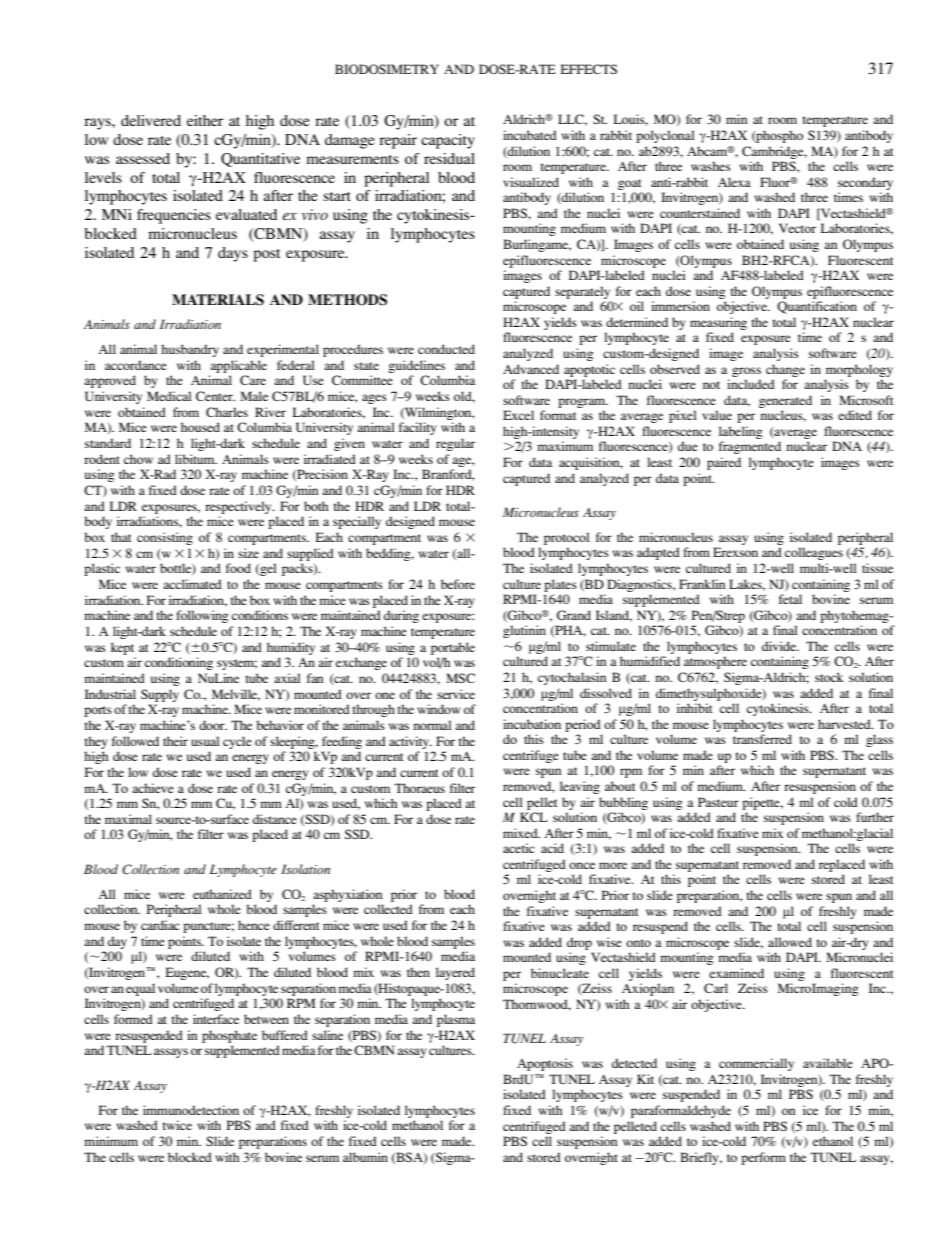 The height and width of the screenshot is (1233, 952). What do you see at coordinates (458, 584) in the screenshot?
I see `before` at bounding box center [458, 584].
